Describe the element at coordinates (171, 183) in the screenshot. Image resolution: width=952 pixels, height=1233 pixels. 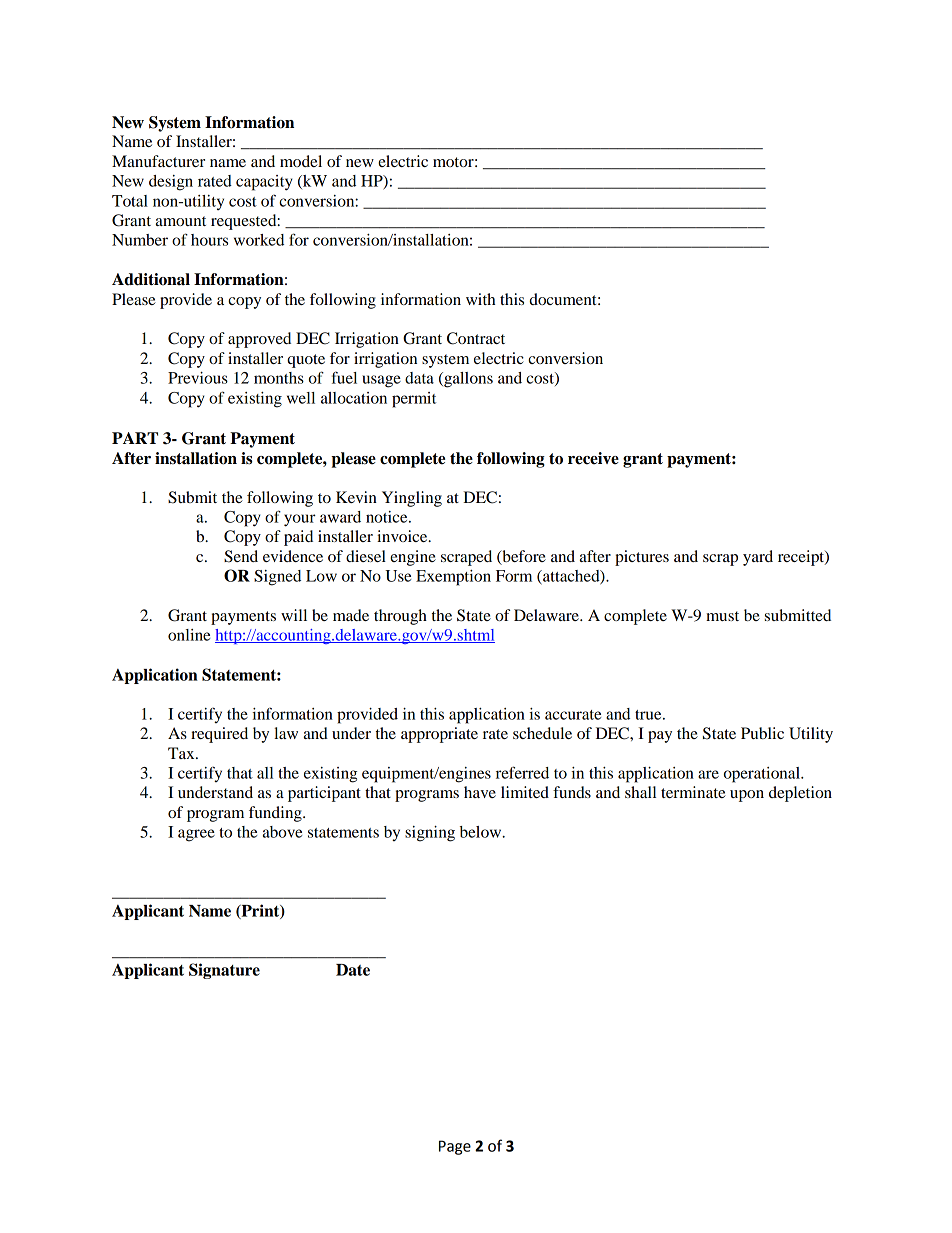
I see `design` at that location.
